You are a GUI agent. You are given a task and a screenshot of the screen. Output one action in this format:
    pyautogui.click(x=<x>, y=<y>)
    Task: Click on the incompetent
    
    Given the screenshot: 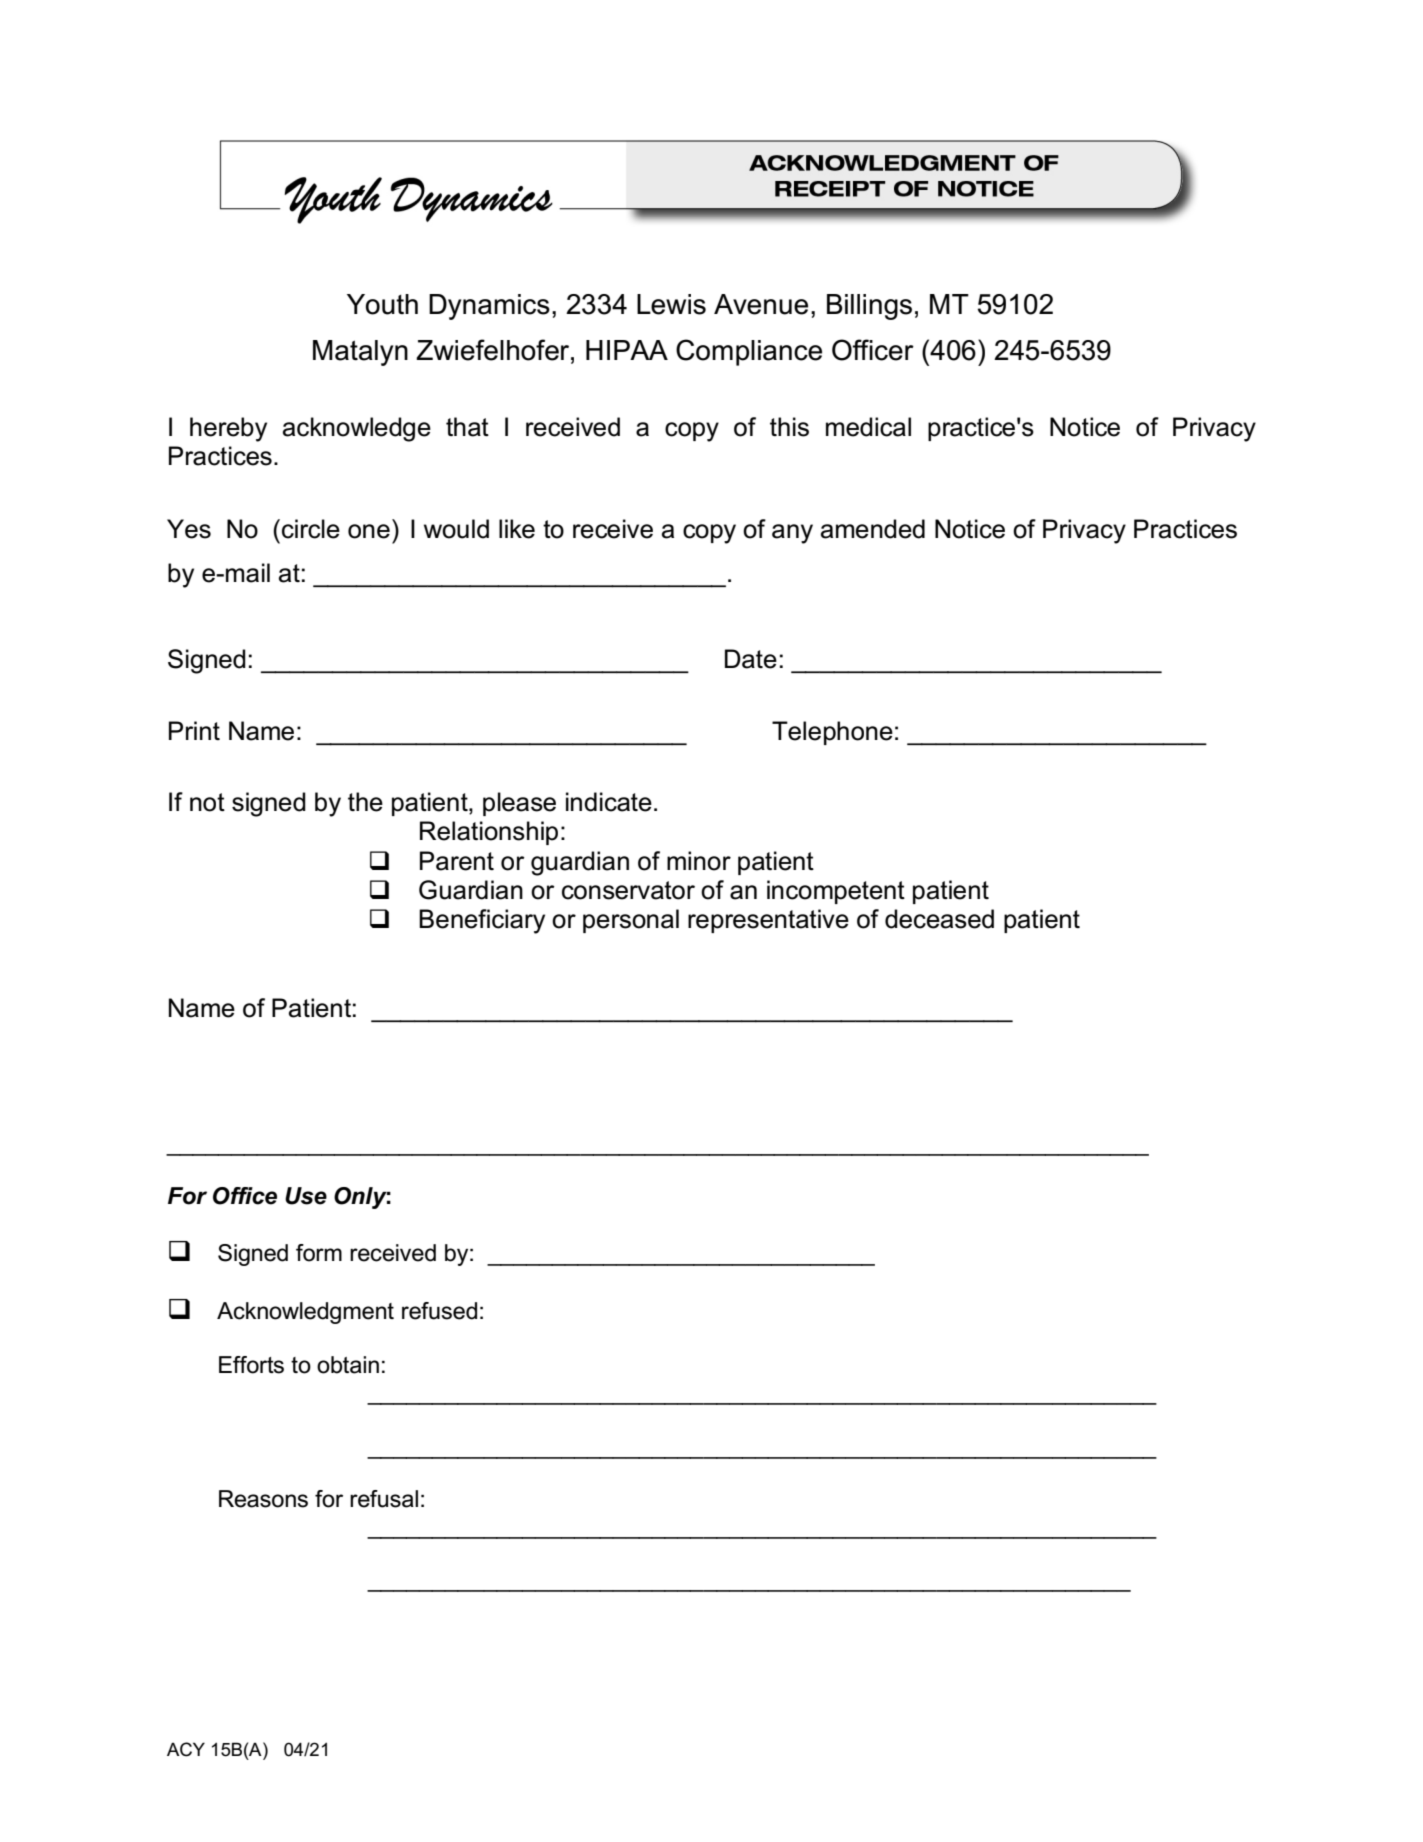 What is the action you would take?
    pyautogui.click(x=836, y=892)
